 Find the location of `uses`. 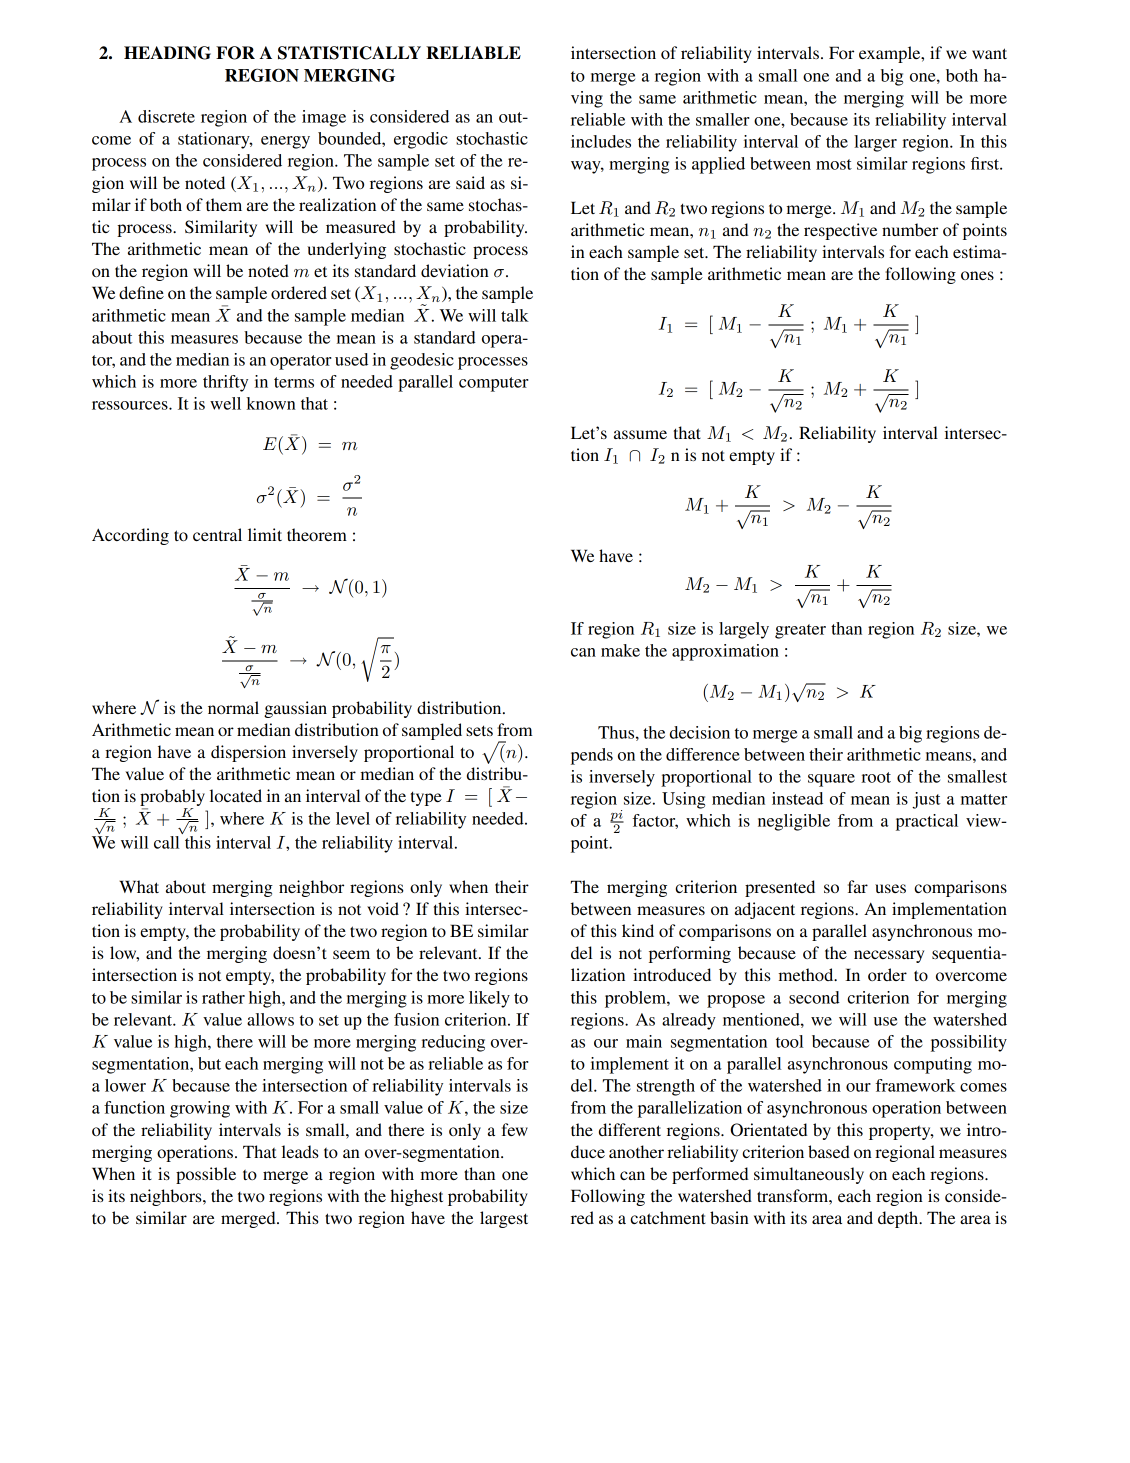

uses is located at coordinates (890, 888).
